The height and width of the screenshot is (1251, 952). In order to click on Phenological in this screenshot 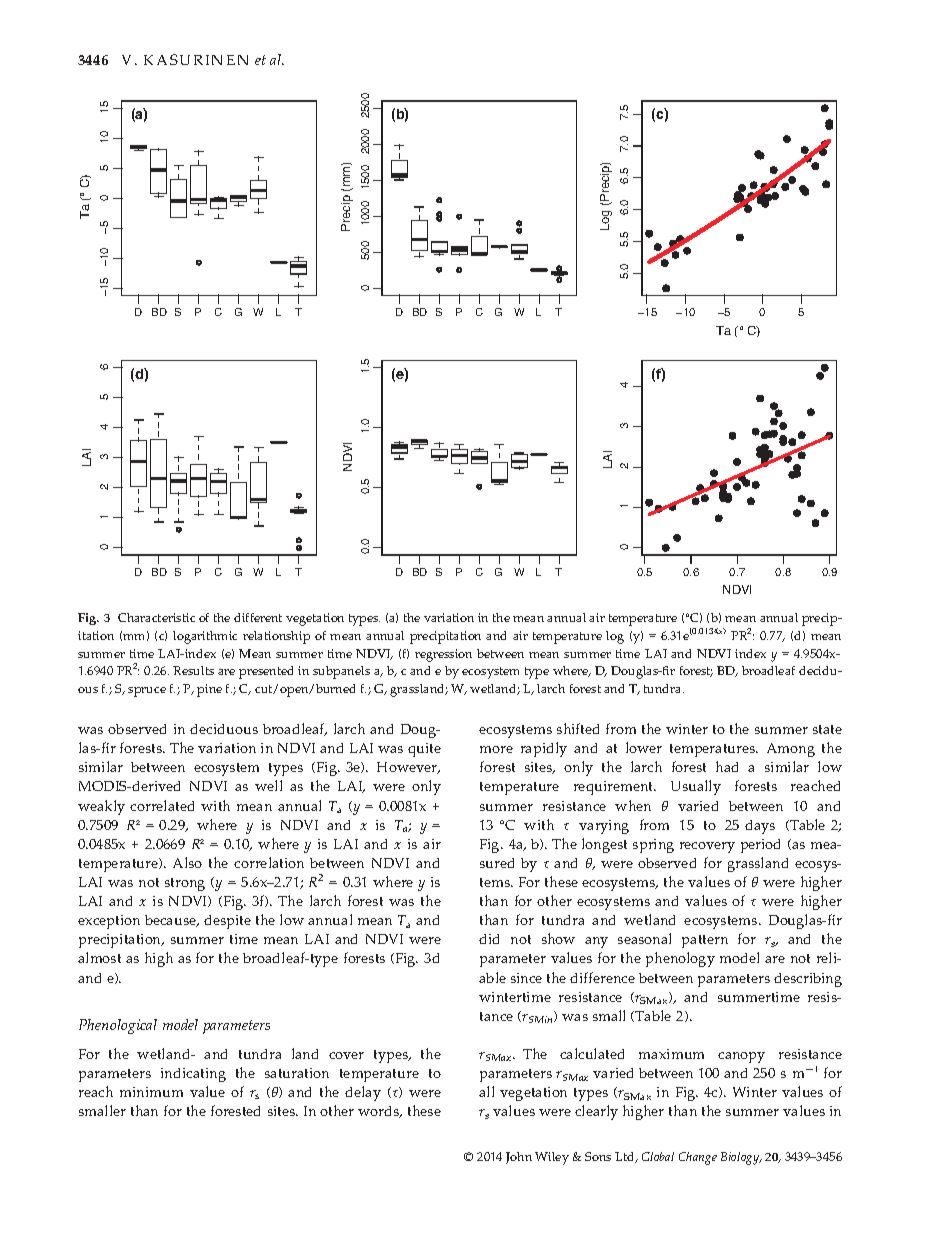, I will do `click(118, 1026)`.
